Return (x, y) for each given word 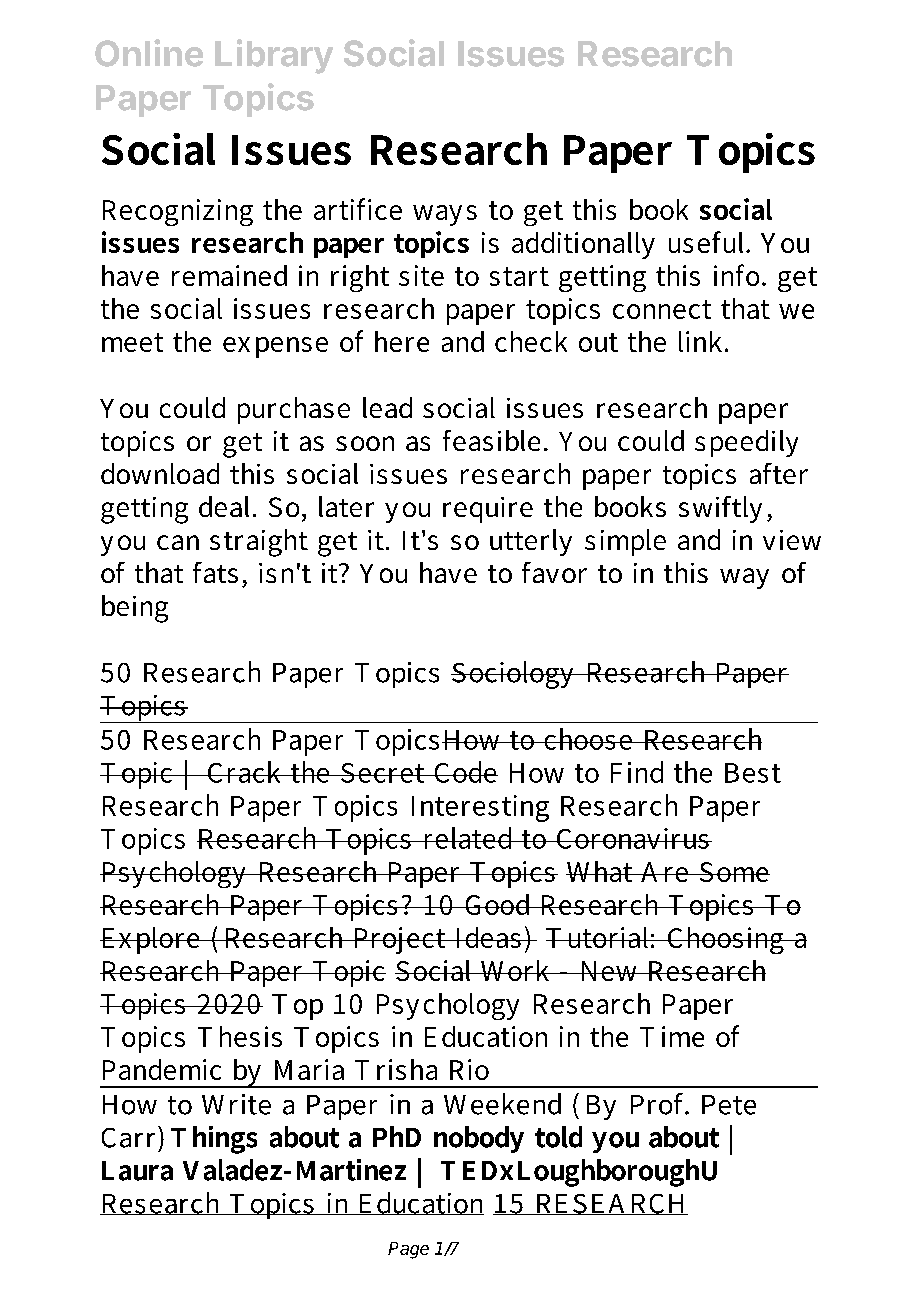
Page (408, 1250)
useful (708, 242)
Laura (137, 1171)
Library (274, 56)
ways (445, 215)
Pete (729, 1105)
